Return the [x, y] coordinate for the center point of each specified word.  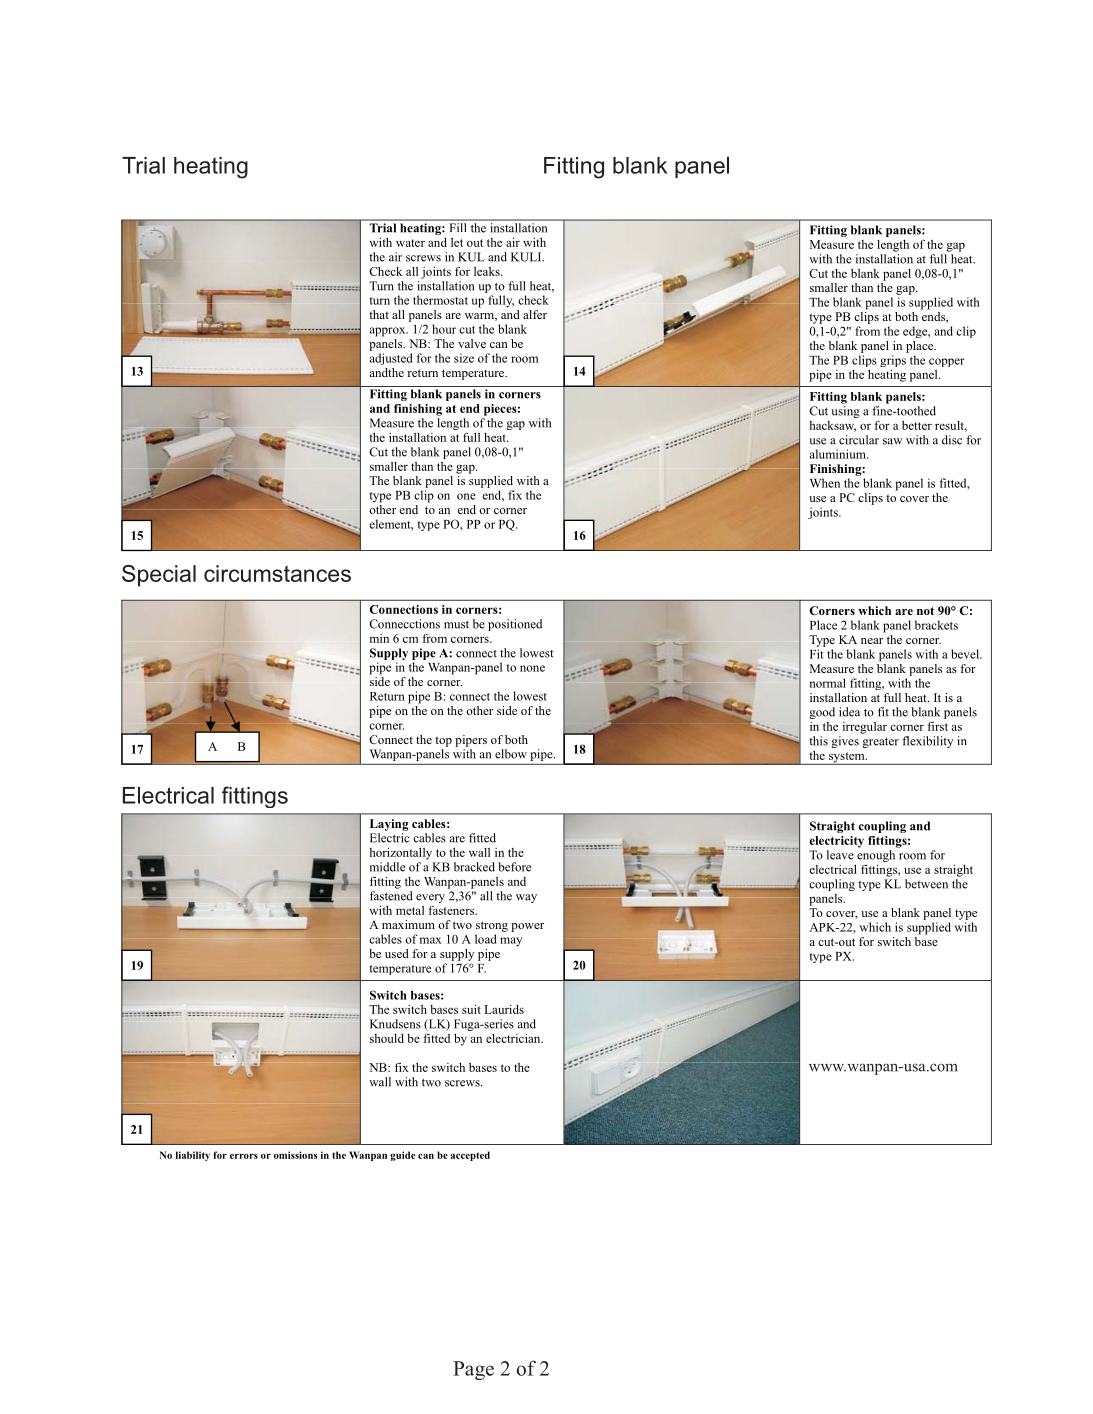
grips [893, 362]
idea [849, 712]
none [532, 668]
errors [244, 1156]
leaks [488, 271]
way [526, 898]
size [464, 358]
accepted [470, 1156]
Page [473, 1370]
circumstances [277, 573]
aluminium [839, 454]
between [926, 884]
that [379, 314]
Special [159, 576]
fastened [391, 896]
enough [875, 857]
